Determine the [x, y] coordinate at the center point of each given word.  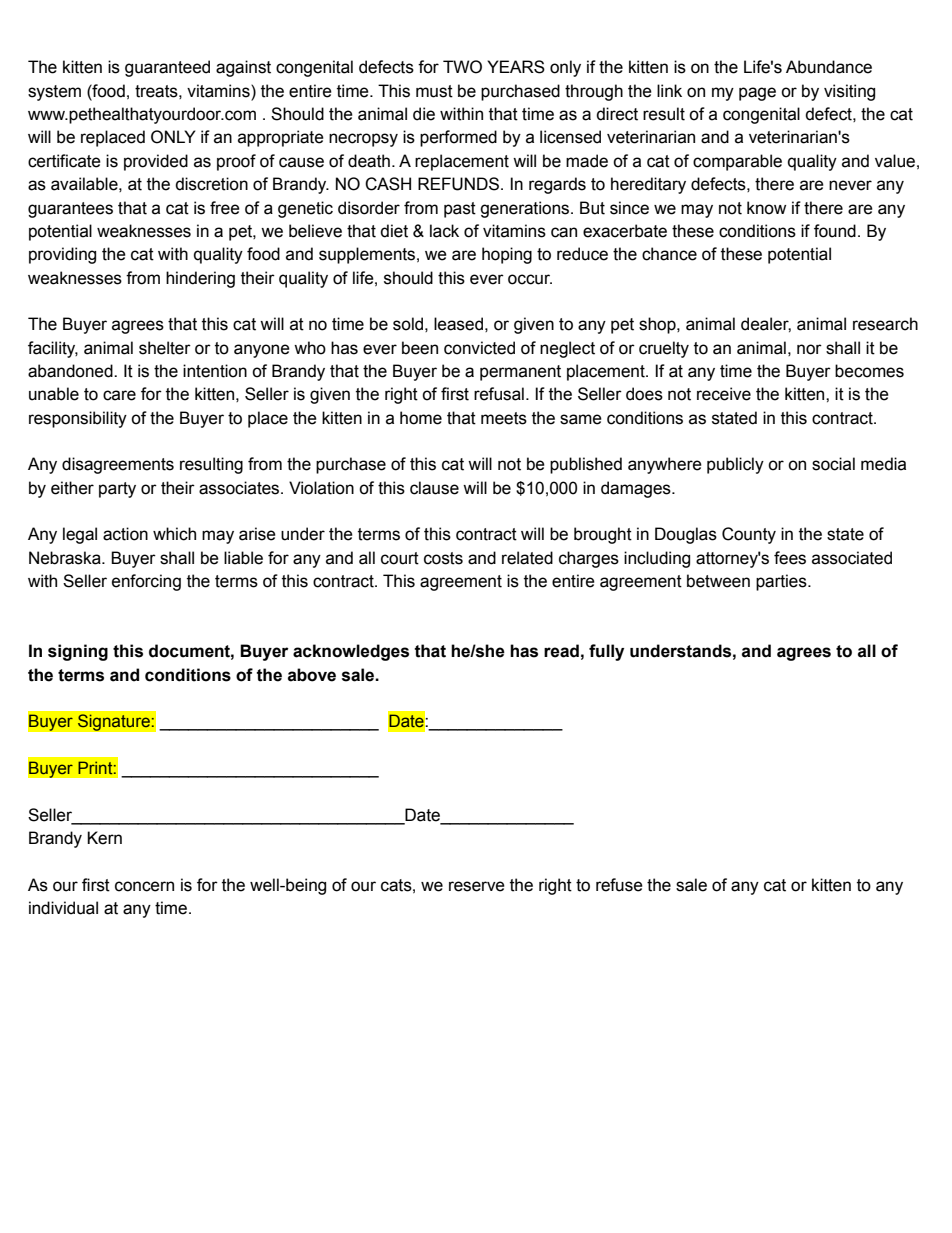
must [434, 91]
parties [782, 582]
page [757, 94]
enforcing [146, 582]
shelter [165, 348]
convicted [479, 348]
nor [809, 349]
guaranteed [167, 68]
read [561, 651]
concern [144, 886]
